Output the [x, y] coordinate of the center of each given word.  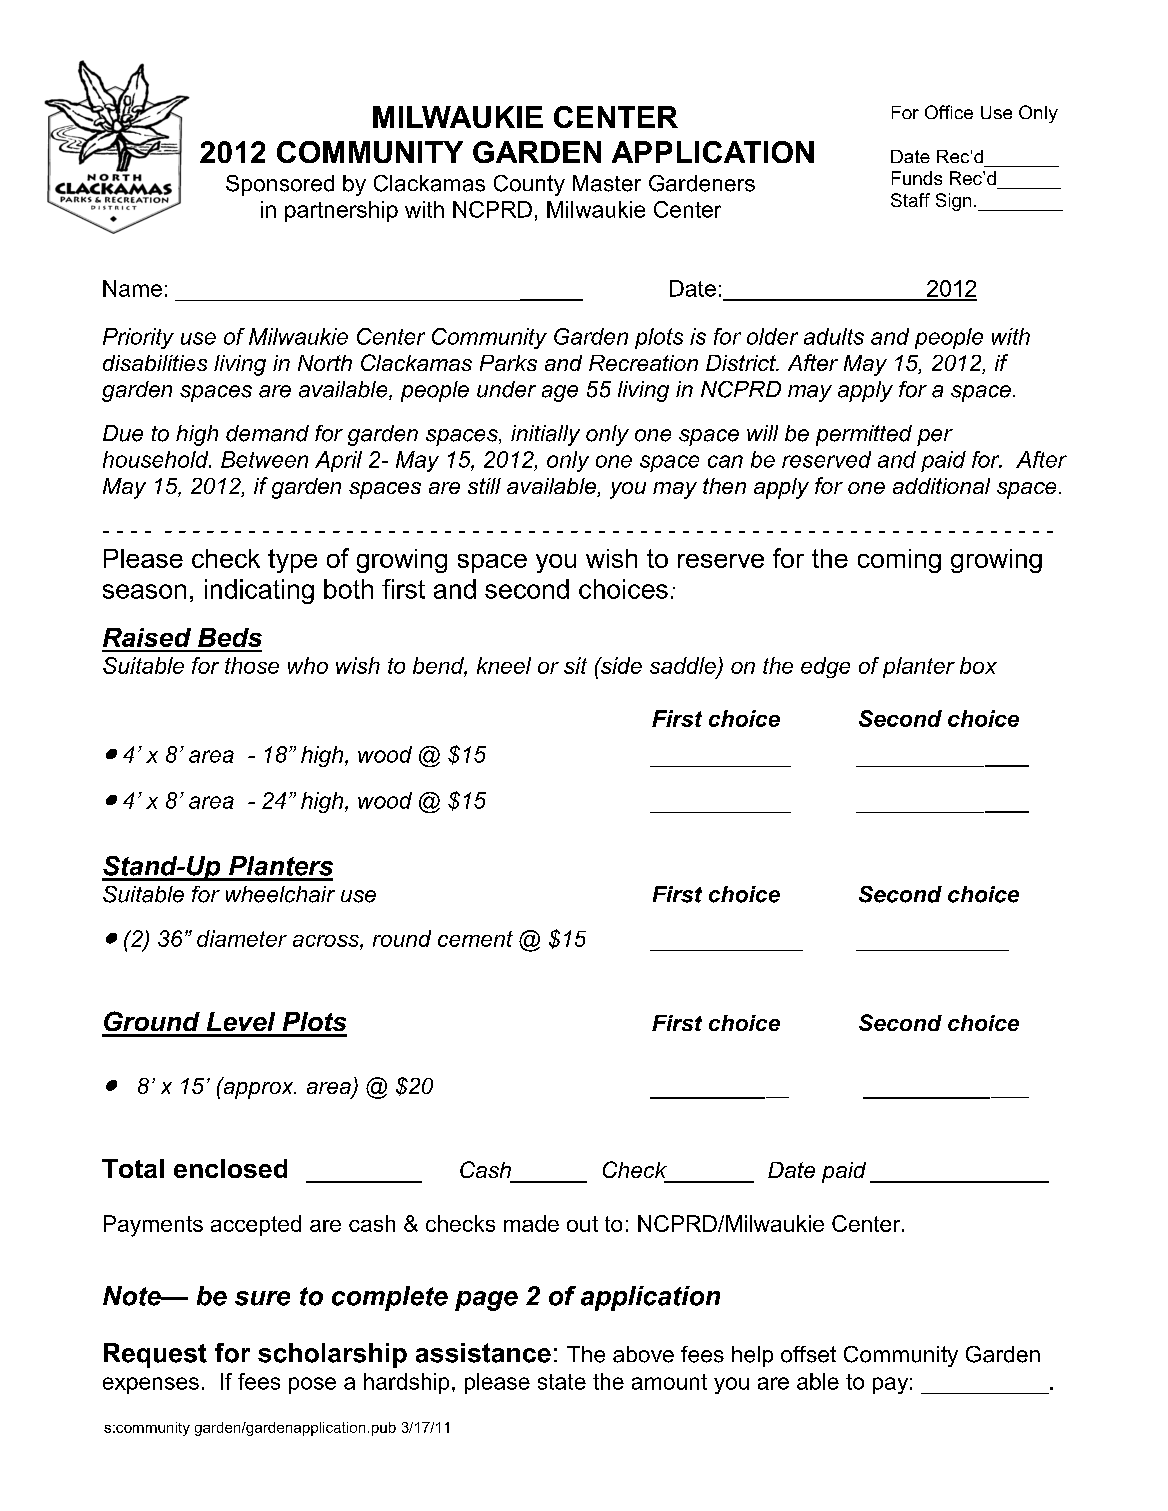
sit [575, 665]
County [529, 185]
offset [808, 1354]
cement [475, 939]
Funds [917, 178]
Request [155, 1355]
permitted [864, 435]
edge [825, 667]
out [582, 1224]
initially [545, 435]
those [252, 665]
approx [258, 1089]
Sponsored [280, 185]
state [562, 1382]
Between [264, 459]
